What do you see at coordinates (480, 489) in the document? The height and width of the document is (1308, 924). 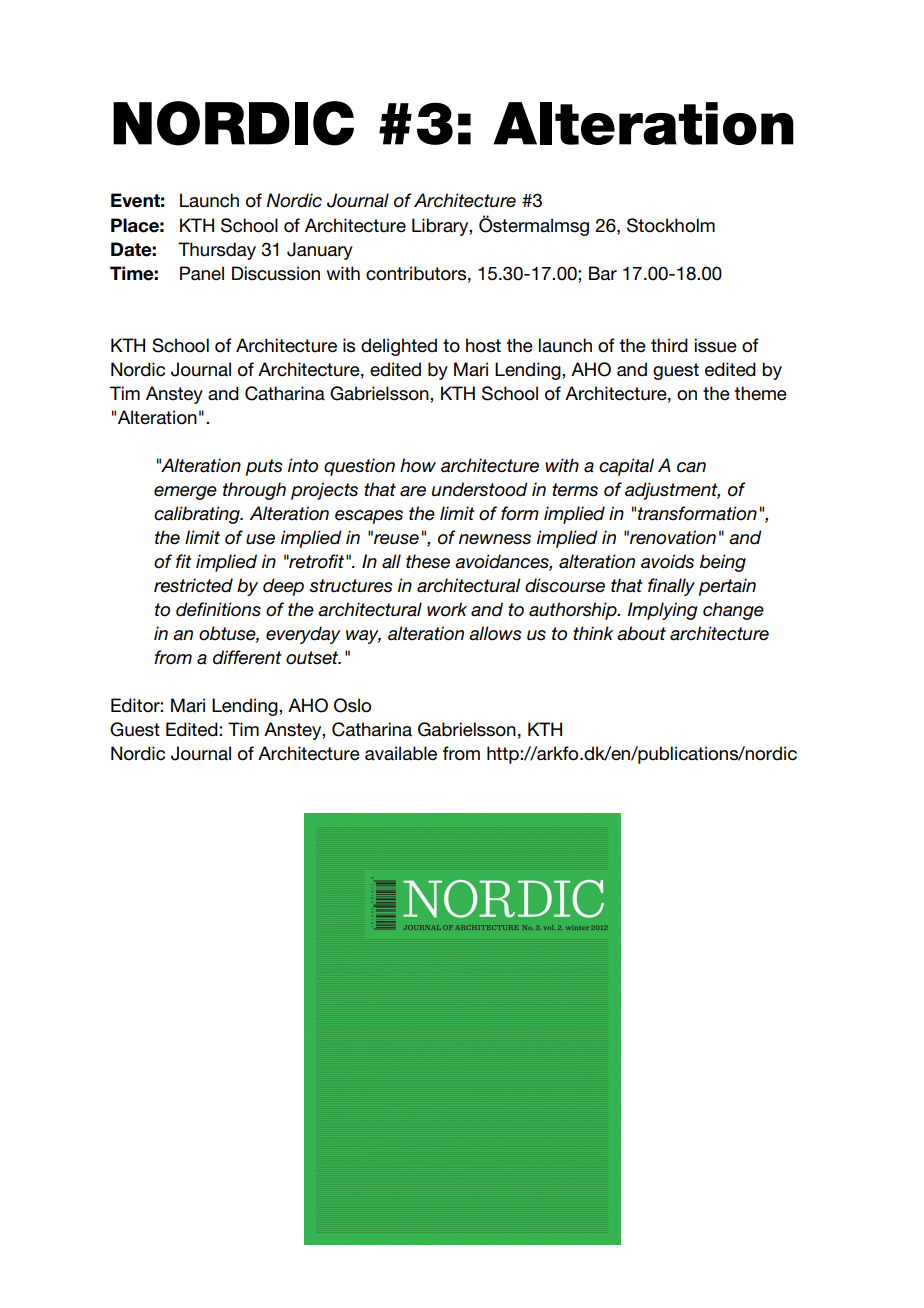 I see `understood` at bounding box center [480, 489].
